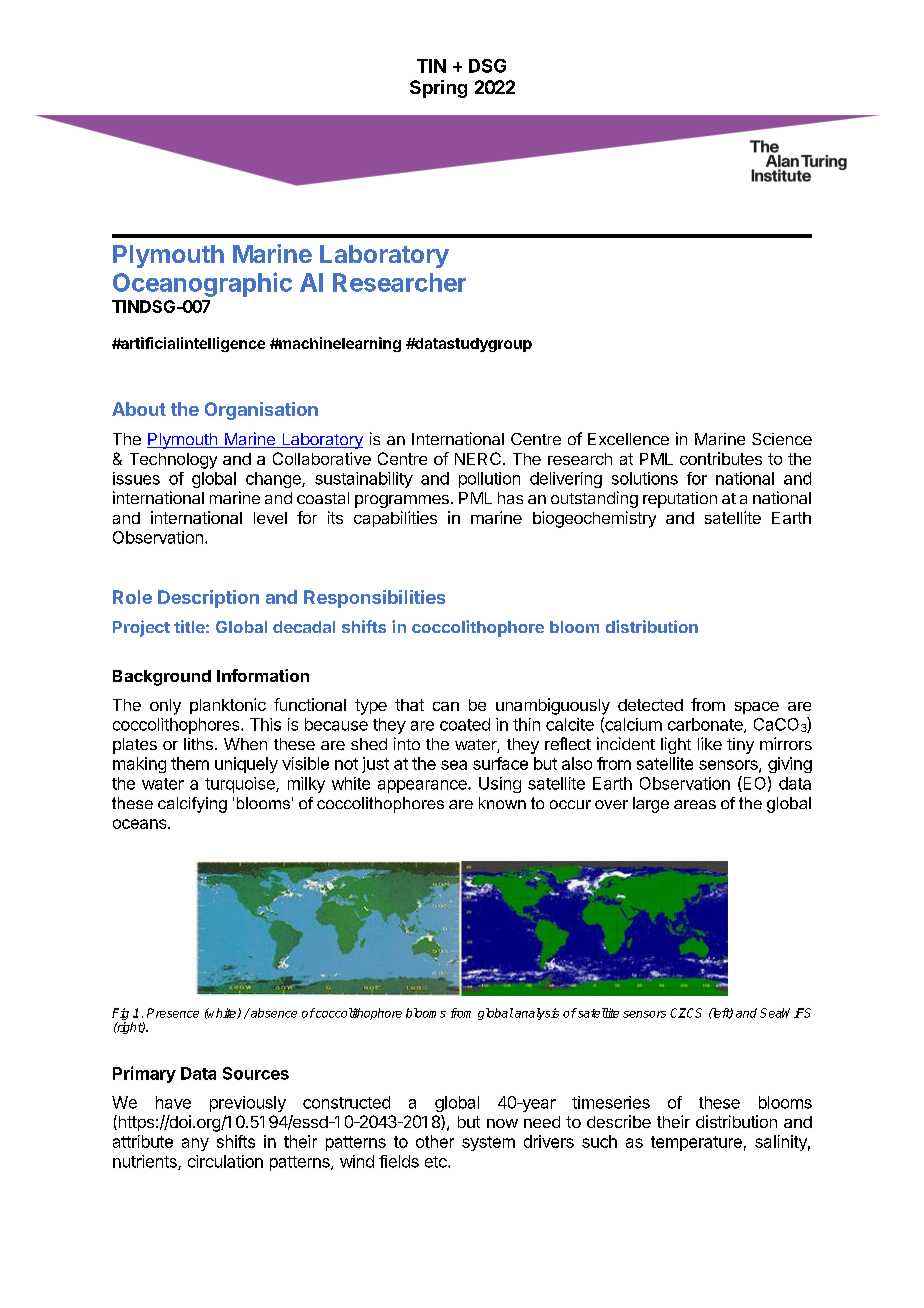  Describe the element at coordinates (208, 599) in the screenshot. I see `Description` at that location.
